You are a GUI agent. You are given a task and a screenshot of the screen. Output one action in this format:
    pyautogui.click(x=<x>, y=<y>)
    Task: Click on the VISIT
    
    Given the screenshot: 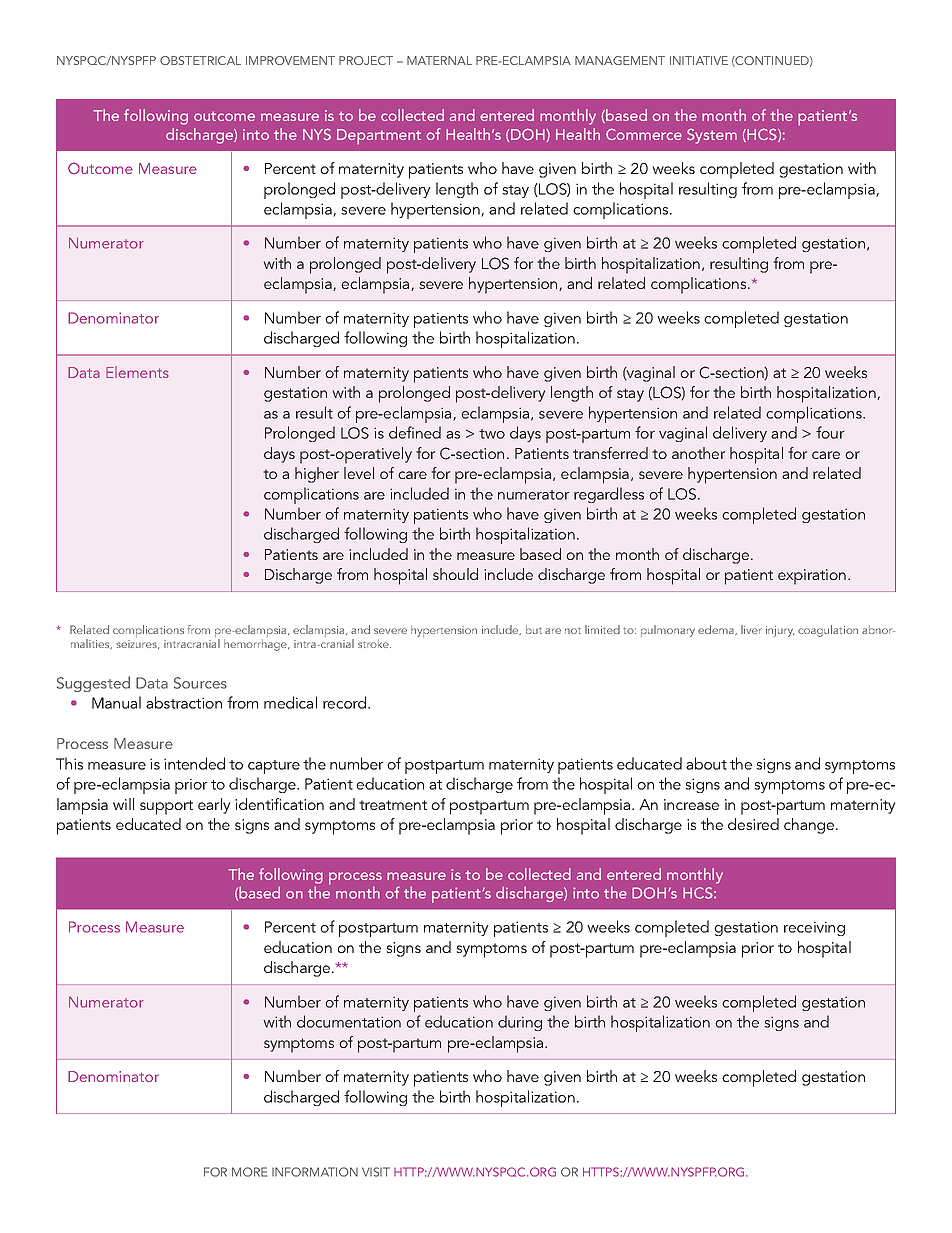 What is the action you would take?
    pyautogui.click(x=376, y=1172)
